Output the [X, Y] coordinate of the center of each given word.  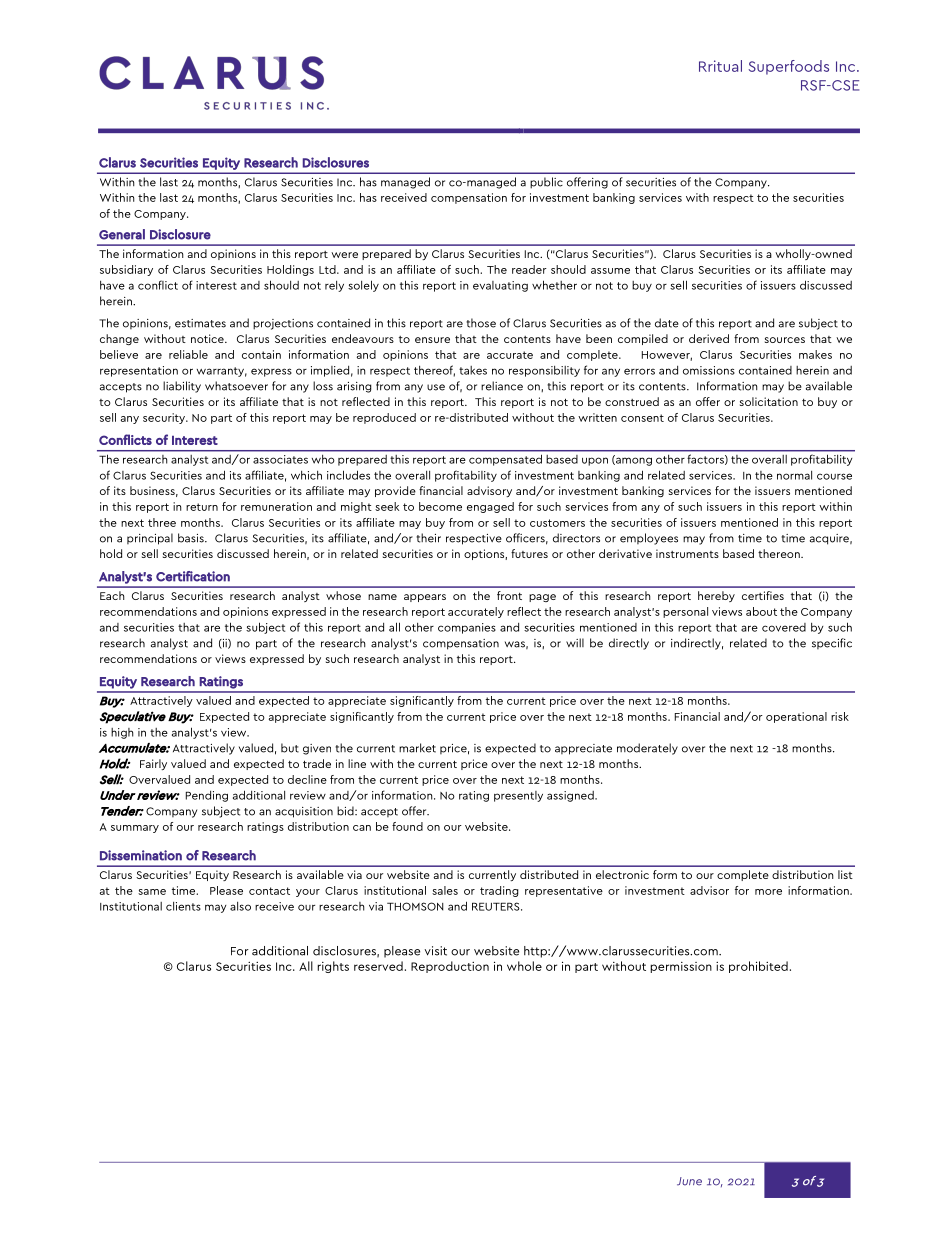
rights [333, 967]
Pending [207, 796]
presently [518, 796]
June [689, 1181]
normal [794, 475]
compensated [505, 460]
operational [796, 717]
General [122, 234]
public [546, 183]
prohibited [758, 967]
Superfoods [789, 67]
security [165, 418]
